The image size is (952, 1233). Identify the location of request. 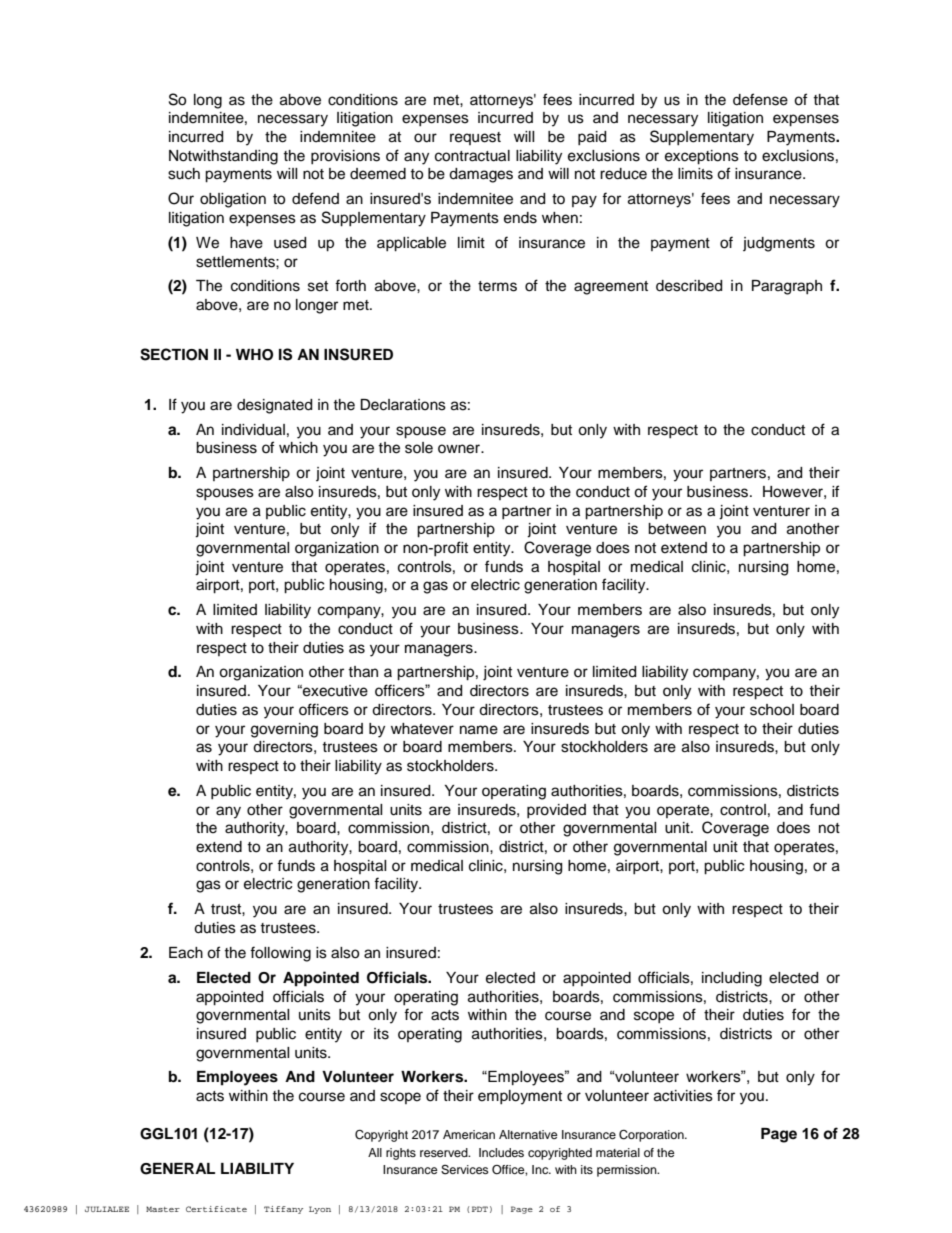
(475, 138).
